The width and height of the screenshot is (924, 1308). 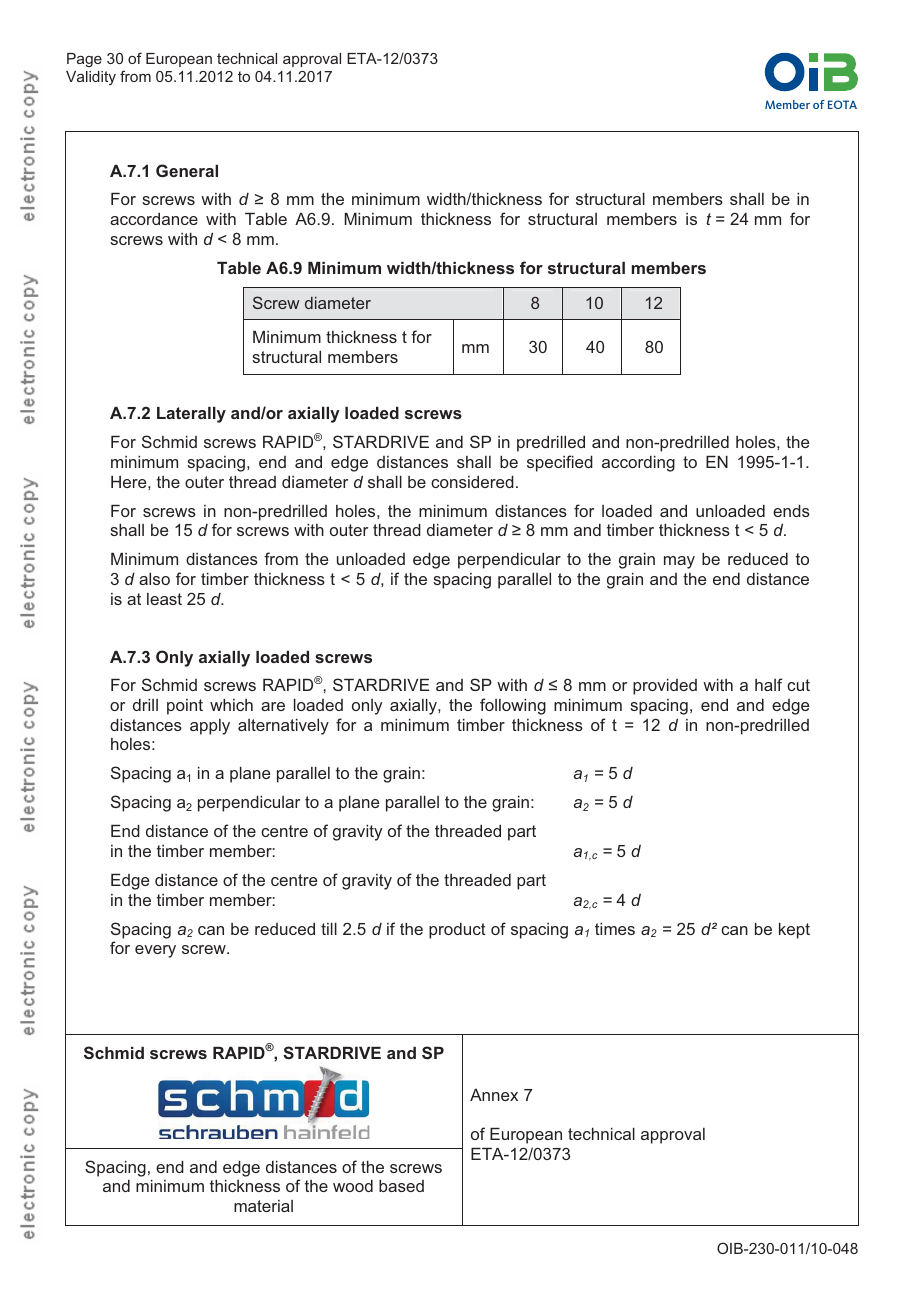 What do you see at coordinates (191, 415) in the screenshot?
I see `Laterally` at bounding box center [191, 415].
